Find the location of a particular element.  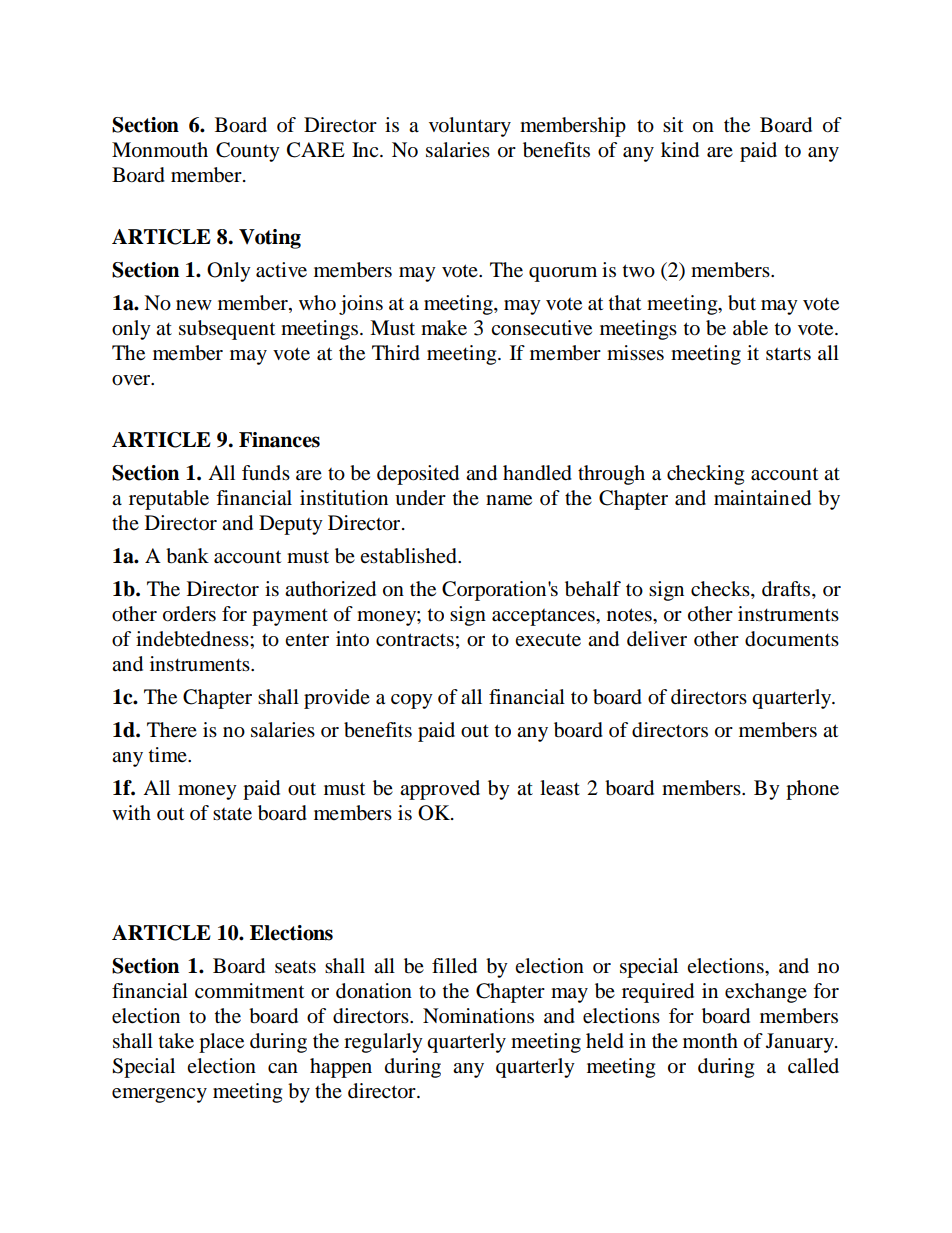

County is located at coordinates (248, 152).
